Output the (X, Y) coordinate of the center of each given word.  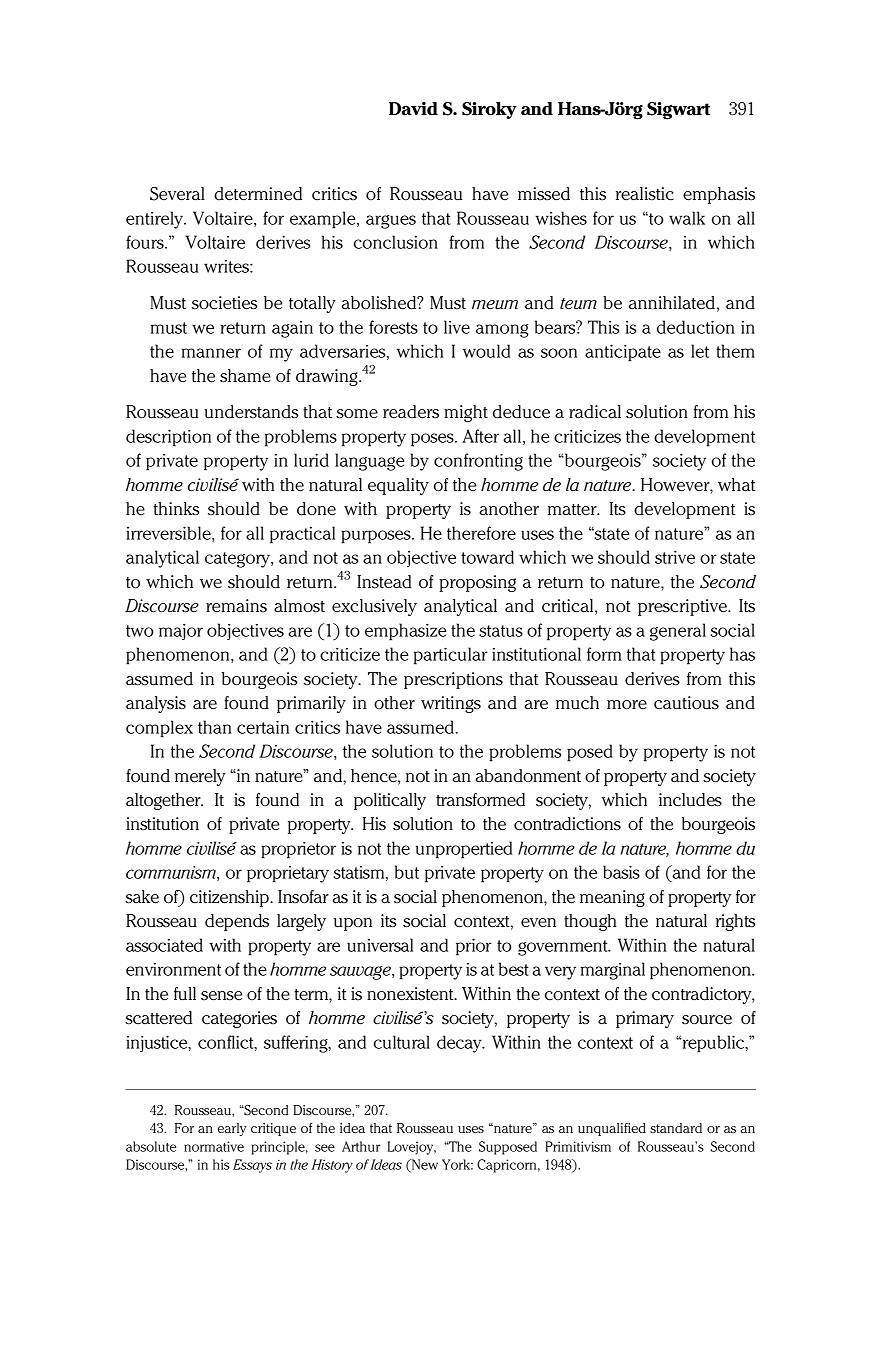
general (678, 632)
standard (676, 1128)
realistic (645, 194)
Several (177, 194)
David (413, 109)
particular (451, 656)
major (181, 631)
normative (214, 1146)
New (424, 1165)
